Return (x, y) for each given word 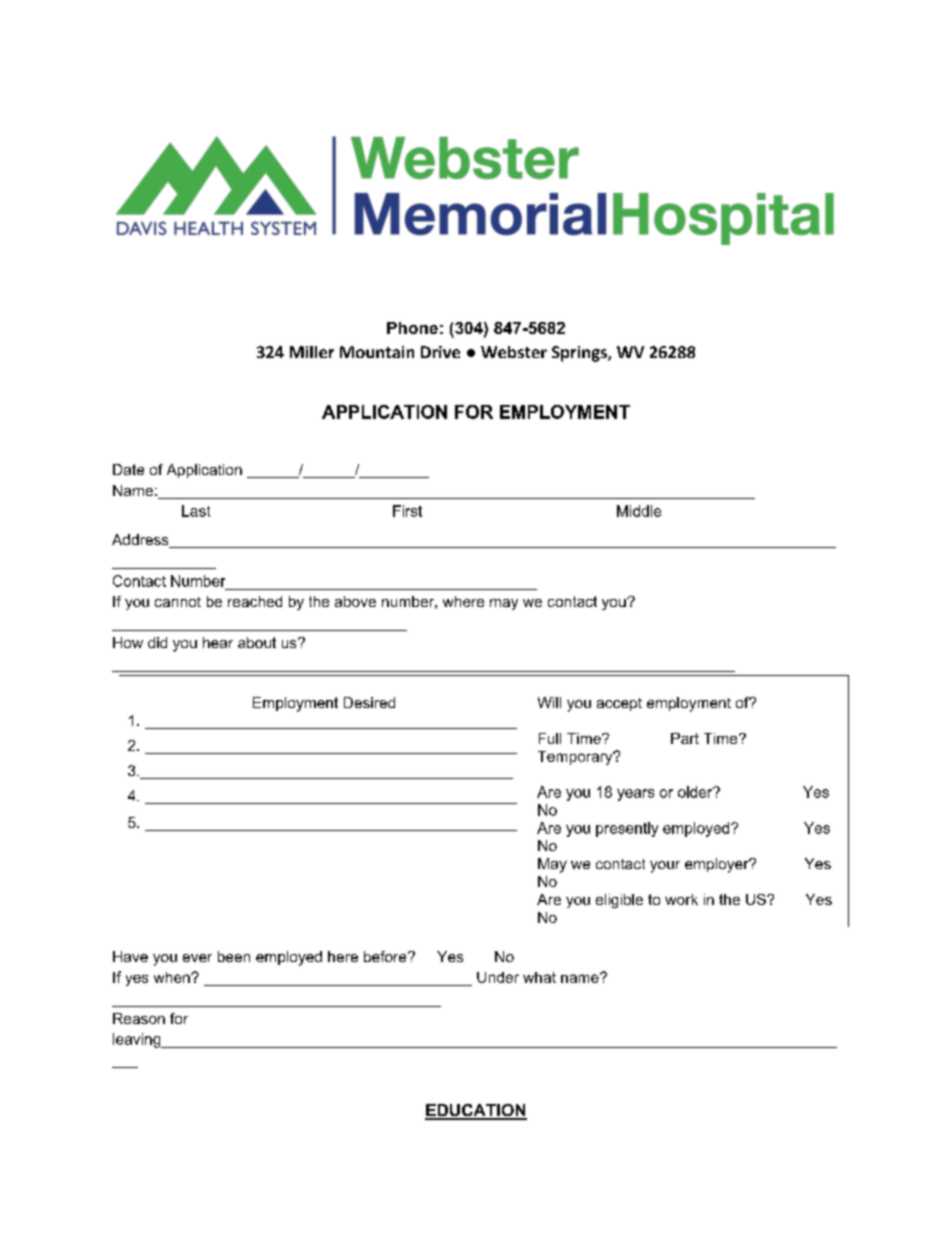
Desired (369, 702)
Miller (312, 352)
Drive (440, 352)
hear (218, 642)
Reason (139, 1018)
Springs (580, 354)
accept (619, 704)
